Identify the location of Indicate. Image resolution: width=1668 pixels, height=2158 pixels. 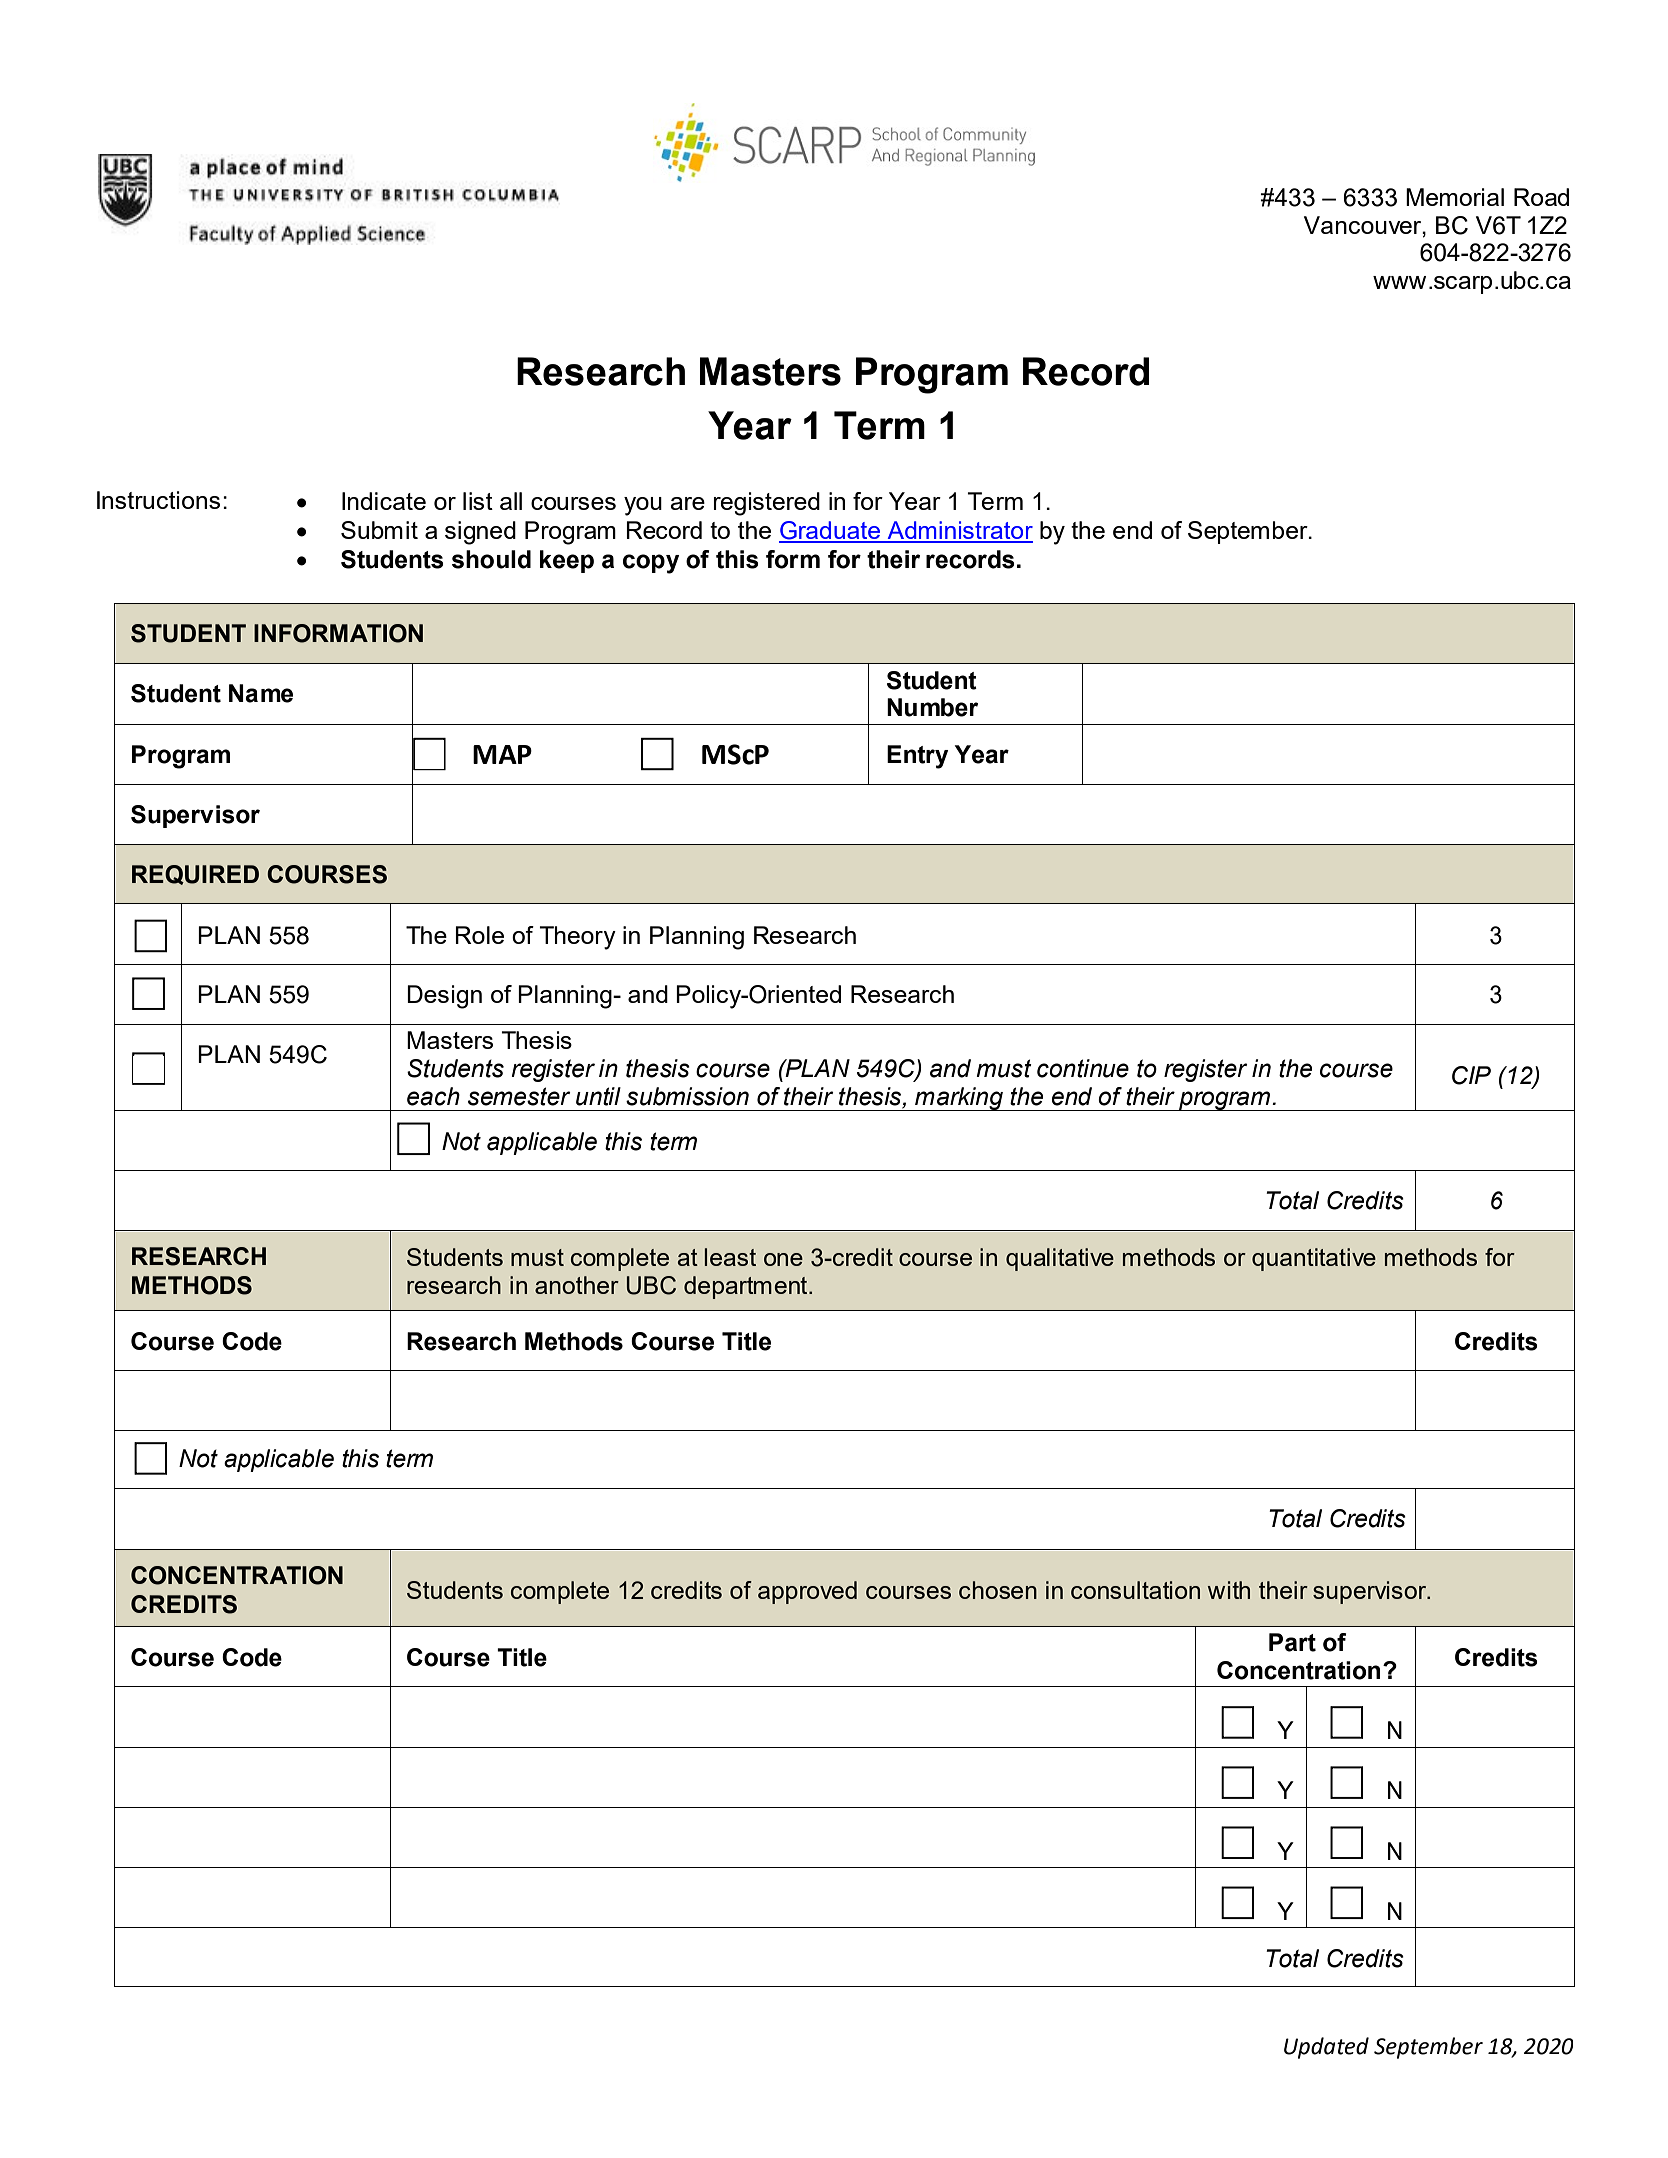
(384, 501).
